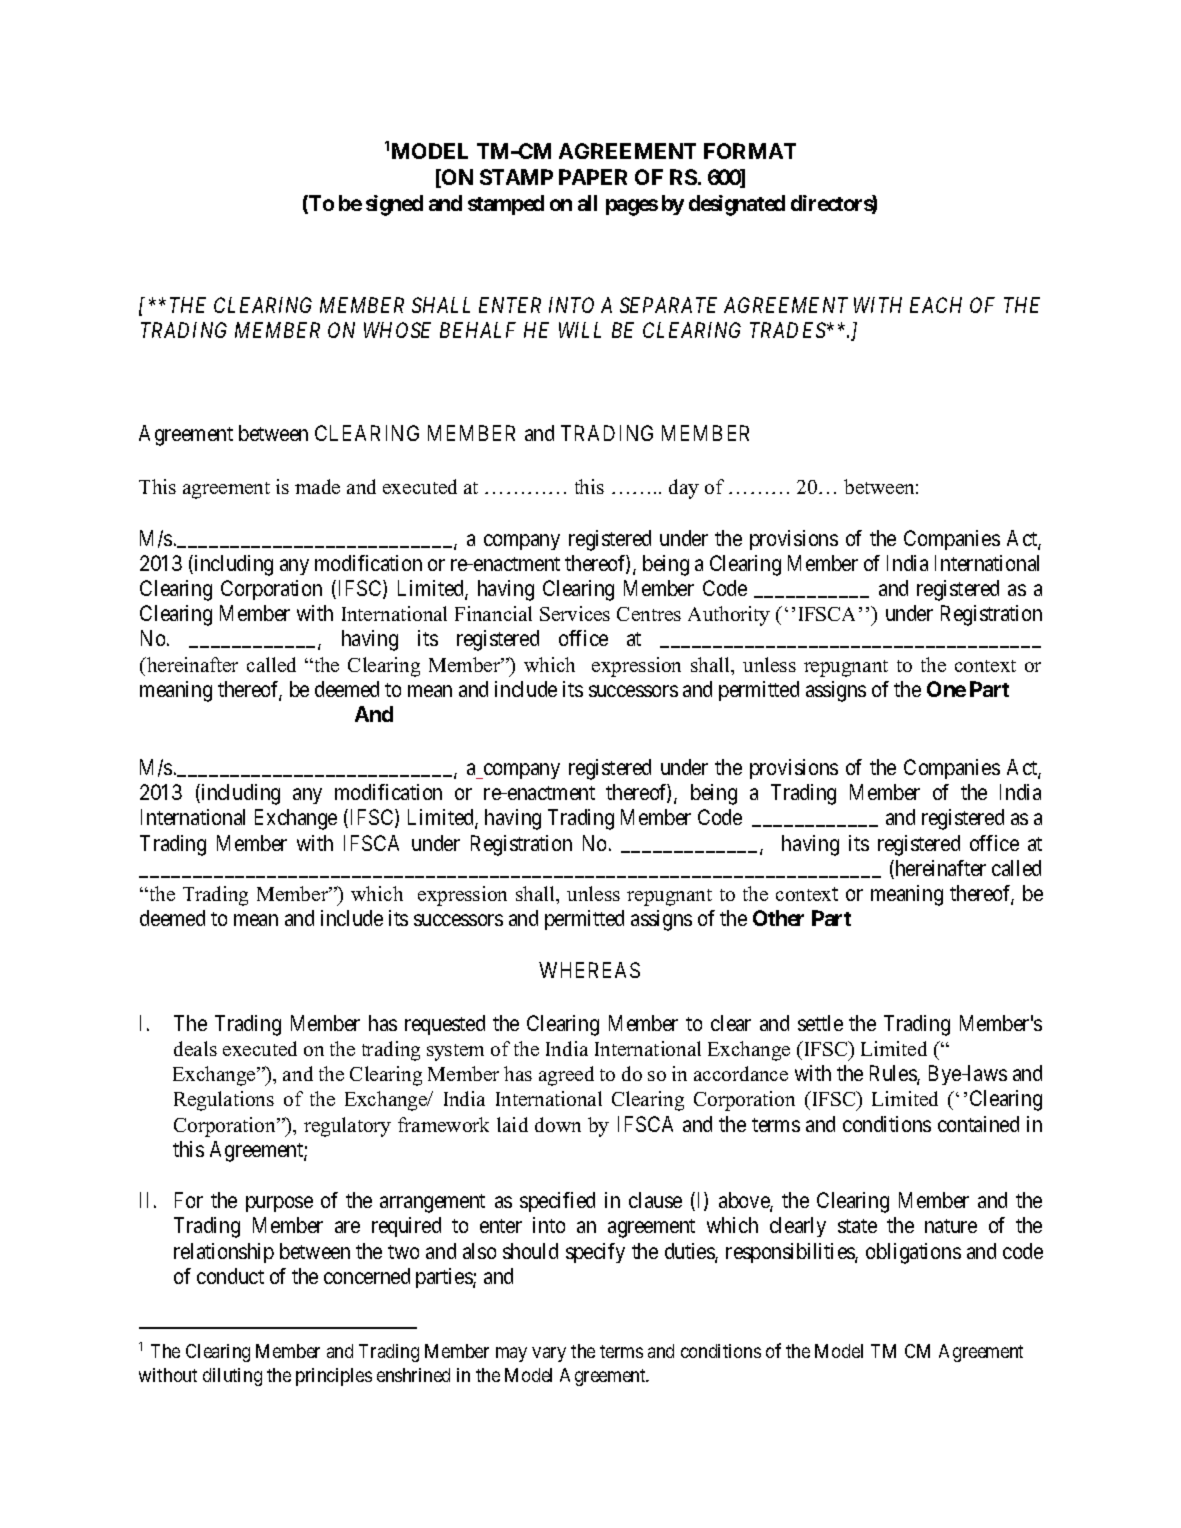 This document has height=1528, width=1181. I want to click on WILL, so click(580, 330).
